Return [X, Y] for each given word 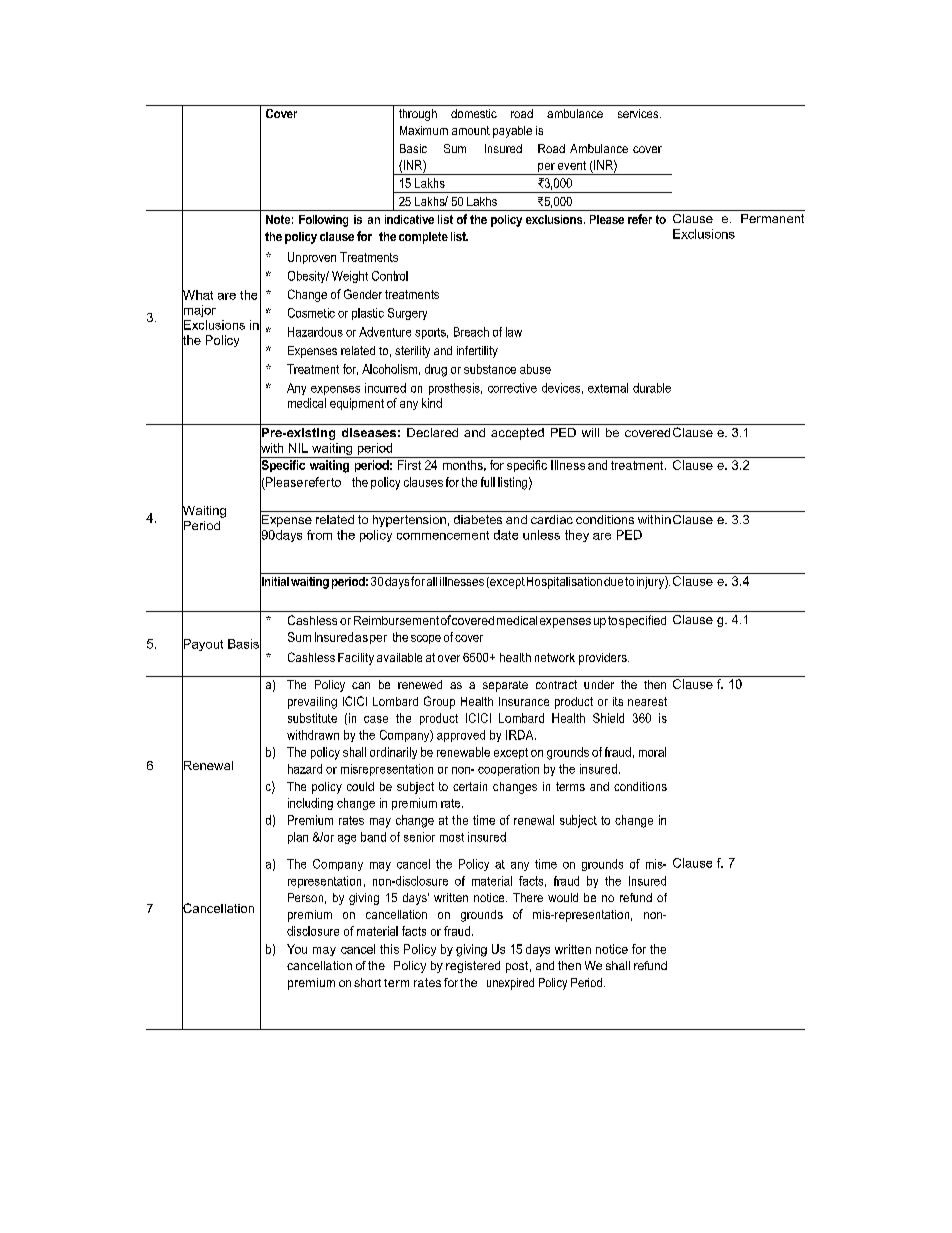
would [563, 897]
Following [323, 221]
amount [471, 130]
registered [473, 967]
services [639, 113]
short [367, 982]
